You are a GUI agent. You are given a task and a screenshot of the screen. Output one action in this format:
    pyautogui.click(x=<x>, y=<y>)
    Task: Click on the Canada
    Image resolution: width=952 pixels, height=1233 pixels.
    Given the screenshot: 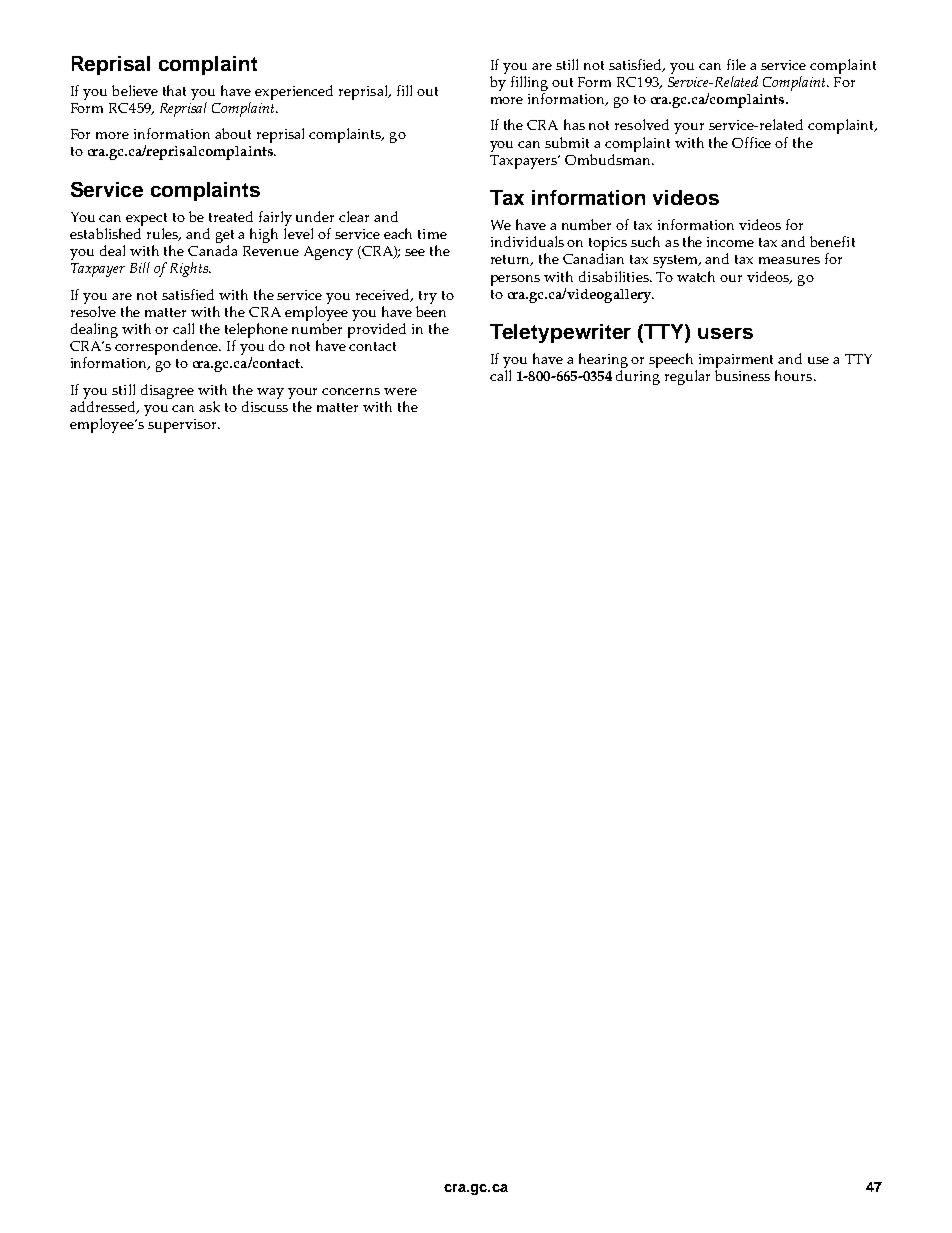 What is the action you would take?
    pyautogui.click(x=212, y=250)
